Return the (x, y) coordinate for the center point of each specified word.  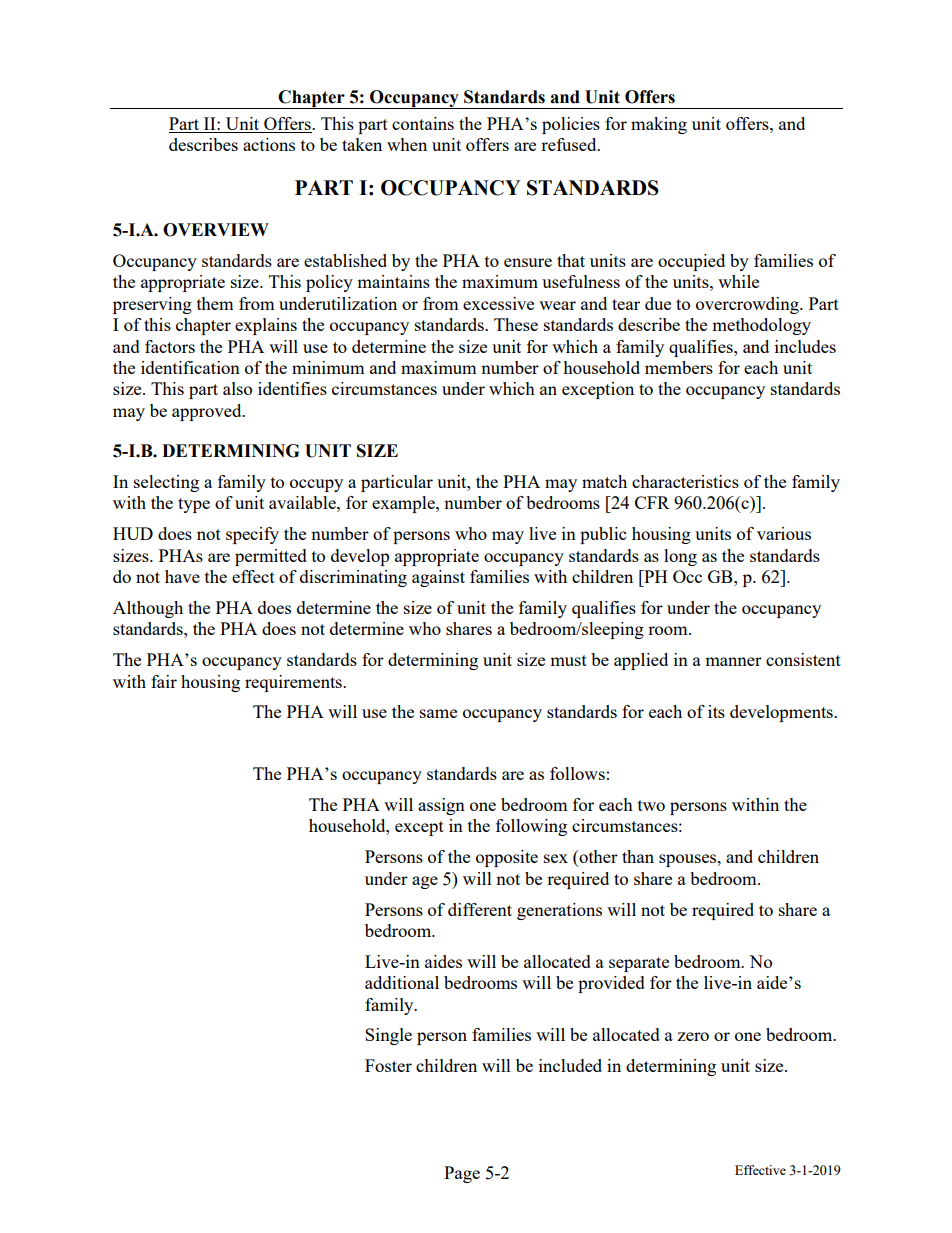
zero (693, 1036)
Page (462, 1174)
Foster (388, 1065)
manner (733, 661)
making (659, 125)
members (679, 367)
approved (208, 412)
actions (269, 144)
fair (164, 681)
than (638, 856)
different (480, 909)
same (438, 713)
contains (423, 123)
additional (402, 982)
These (516, 324)
